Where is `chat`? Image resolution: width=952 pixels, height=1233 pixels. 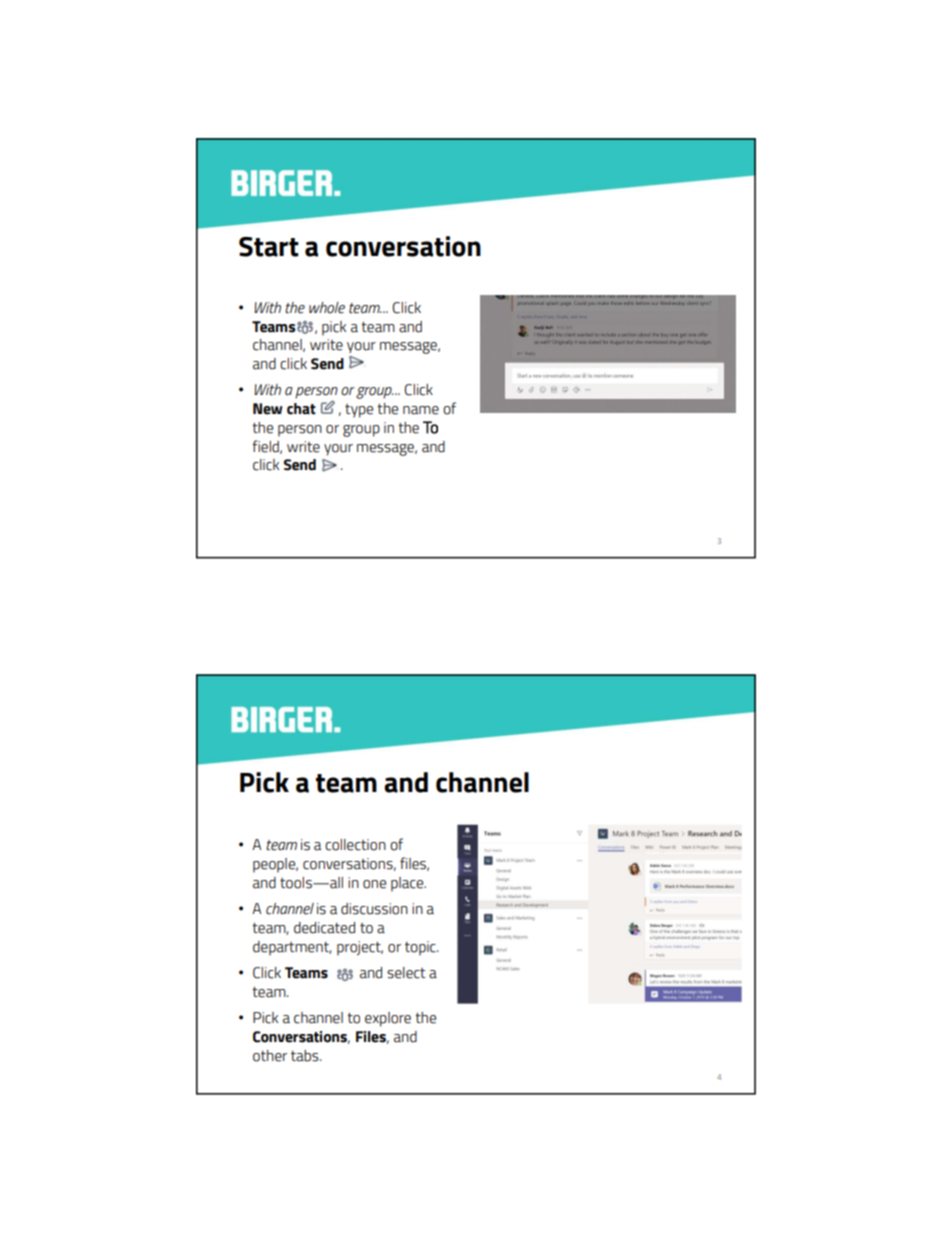 chat is located at coordinates (301, 409).
